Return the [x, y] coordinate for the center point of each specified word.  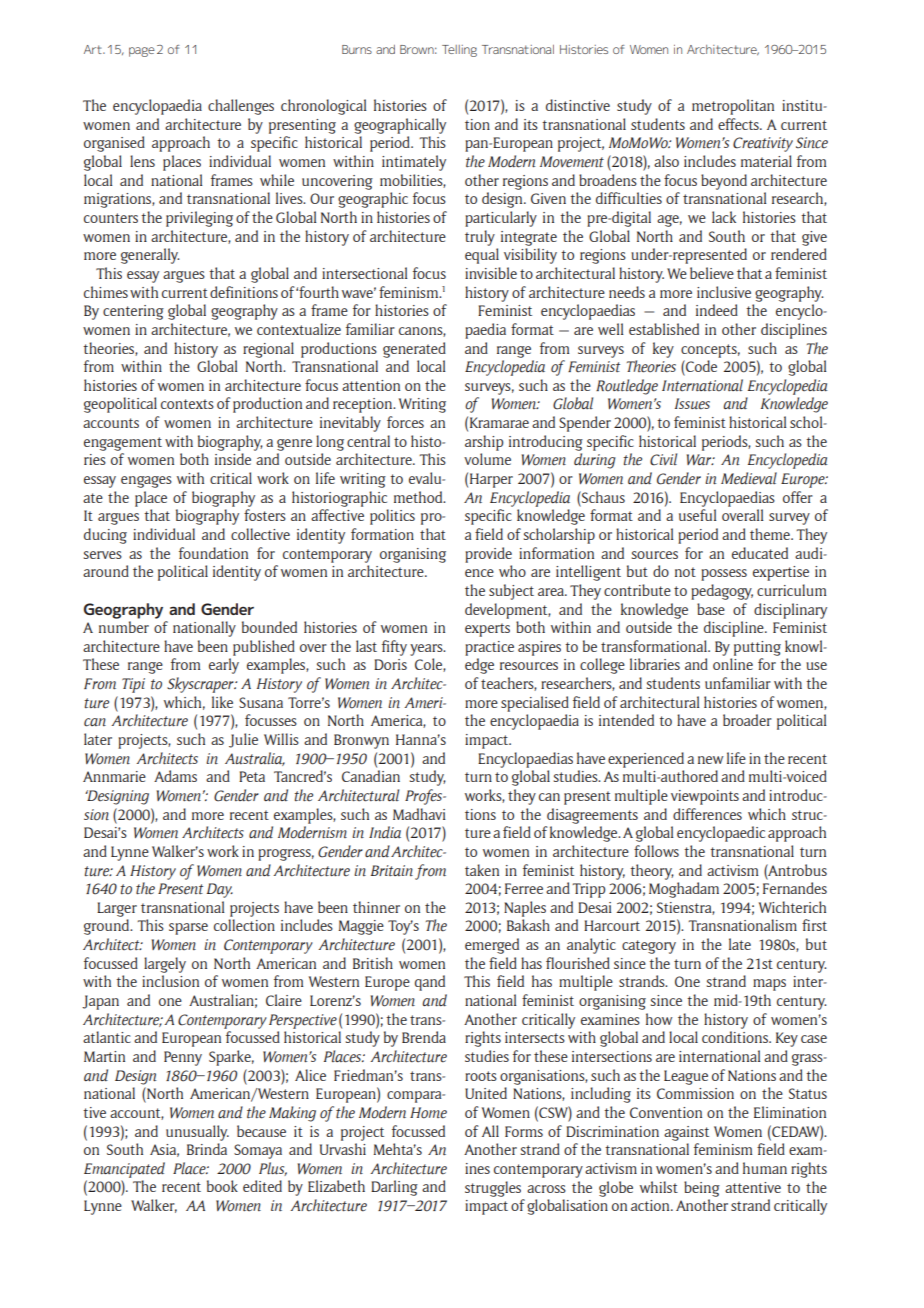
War [700, 459]
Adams [175, 776]
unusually [197, 1133]
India [385, 832]
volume [487, 459]
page [142, 52]
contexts [187, 404]
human [765, 1168]
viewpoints [705, 797]
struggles [493, 1189]
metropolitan [733, 107]
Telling [459, 51]
